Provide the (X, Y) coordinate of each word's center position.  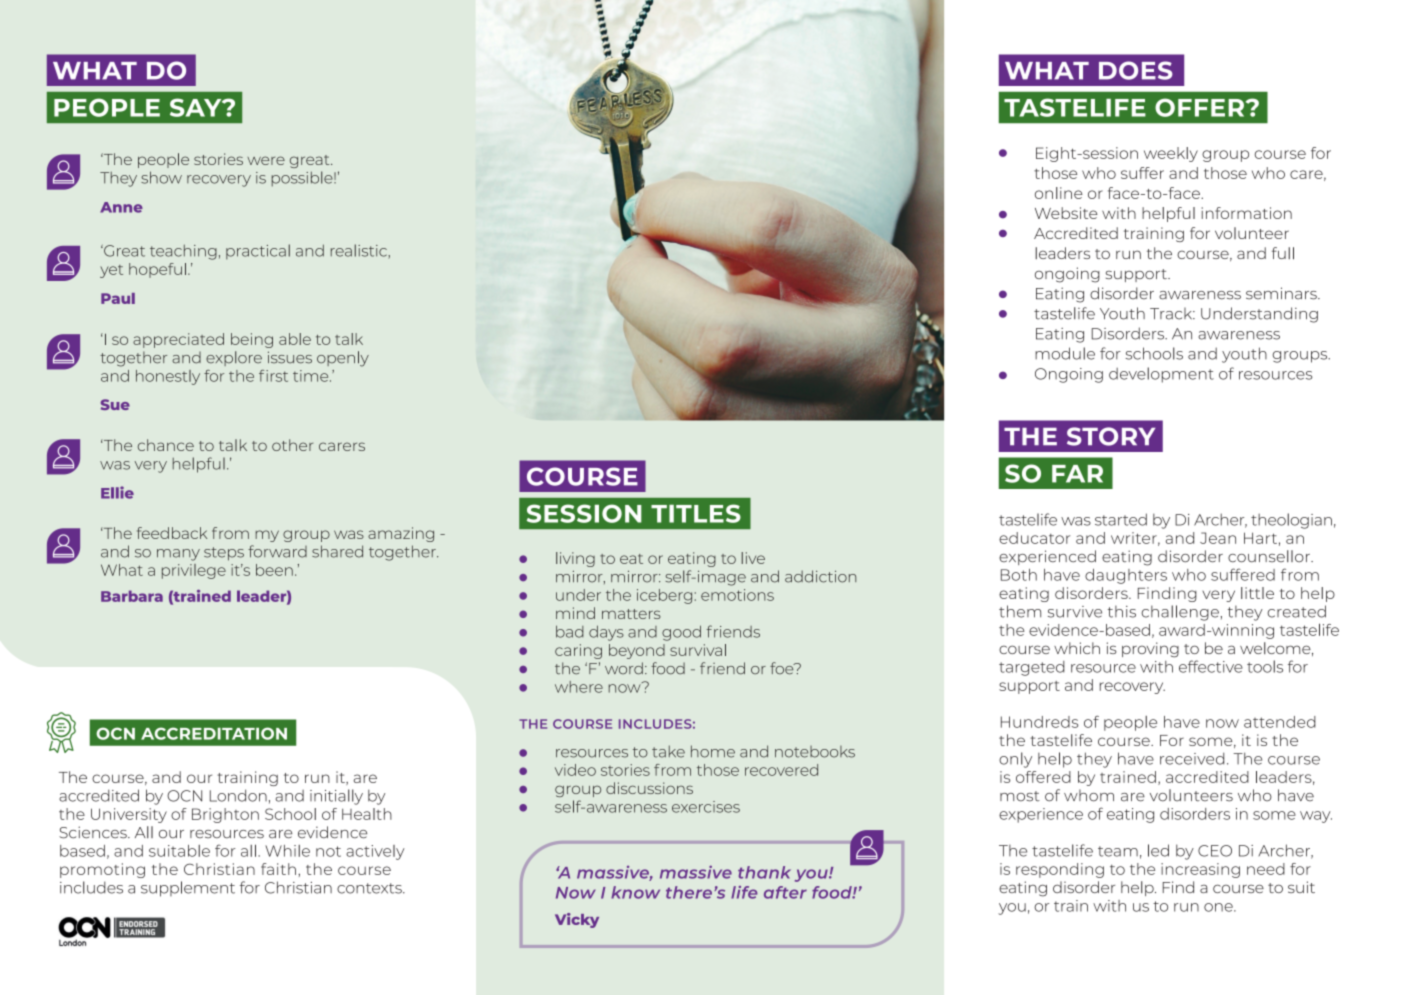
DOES (1136, 70)
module (1065, 353)
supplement (188, 889)
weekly (1171, 154)
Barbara (132, 596)
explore (234, 358)
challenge (1180, 613)
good (681, 633)
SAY (197, 107)
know (635, 892)
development (1161, 375)
